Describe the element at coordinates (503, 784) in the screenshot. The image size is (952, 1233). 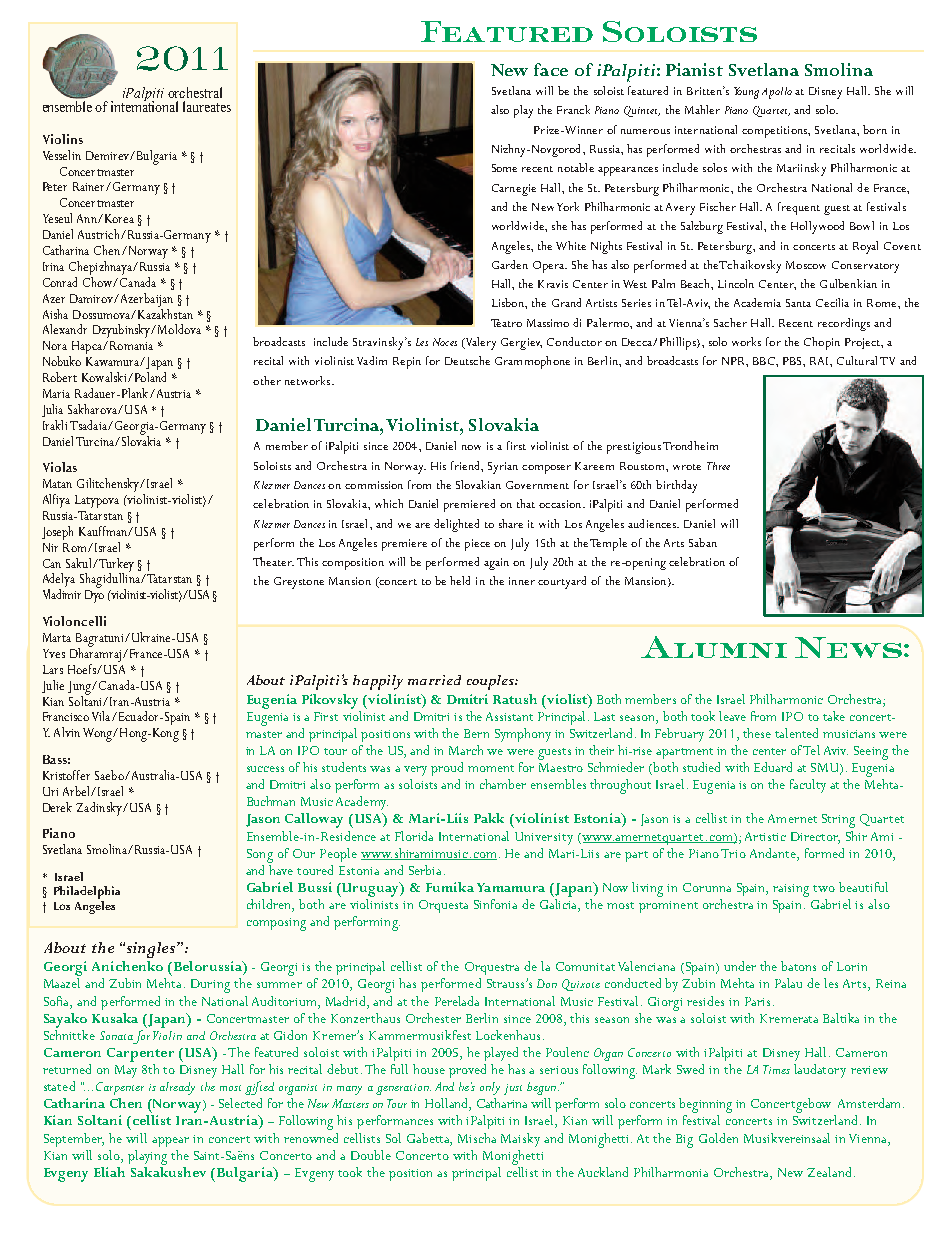
I see `chamber` at that location.
